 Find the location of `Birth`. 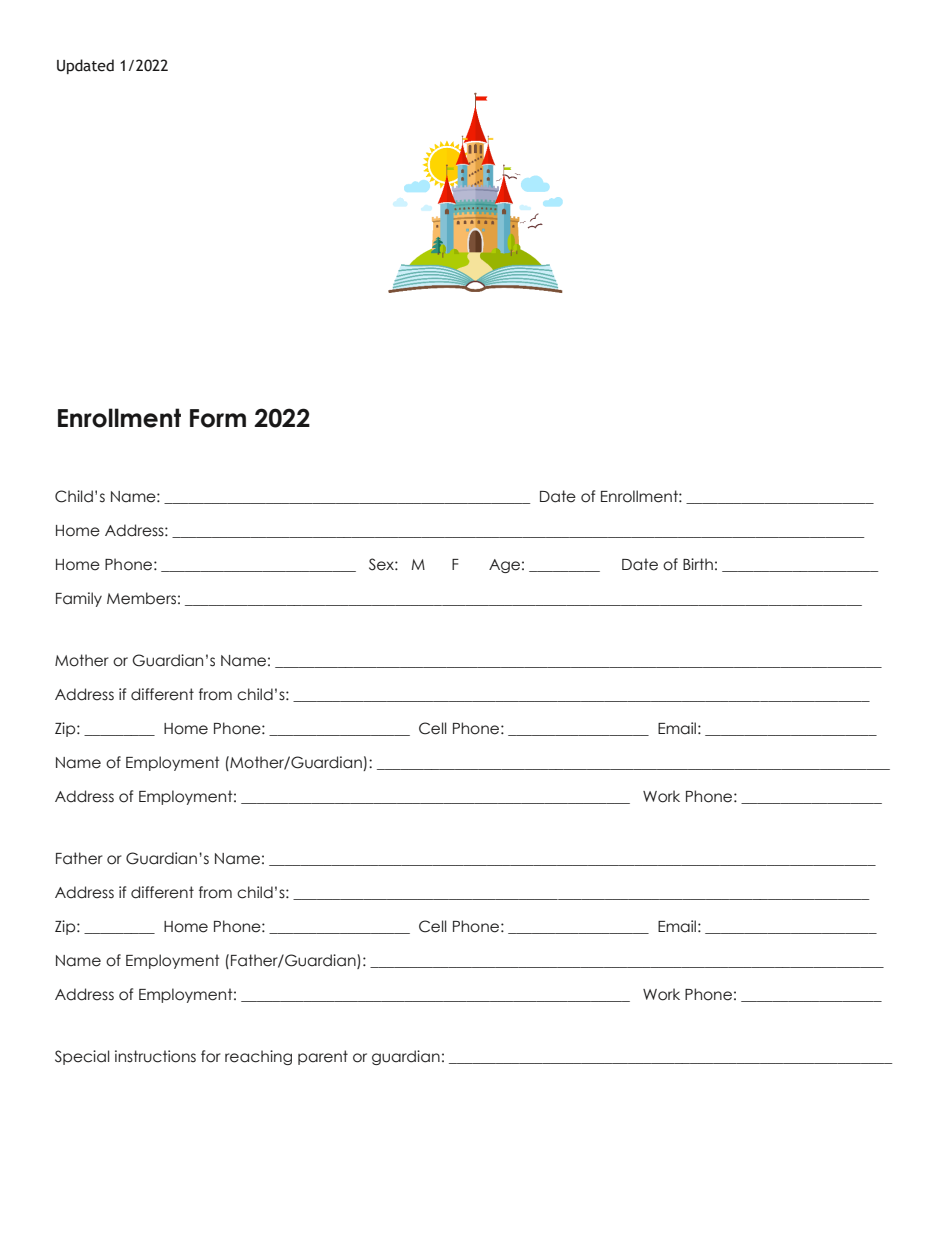

Birth is located at coordinates (698, 564).
